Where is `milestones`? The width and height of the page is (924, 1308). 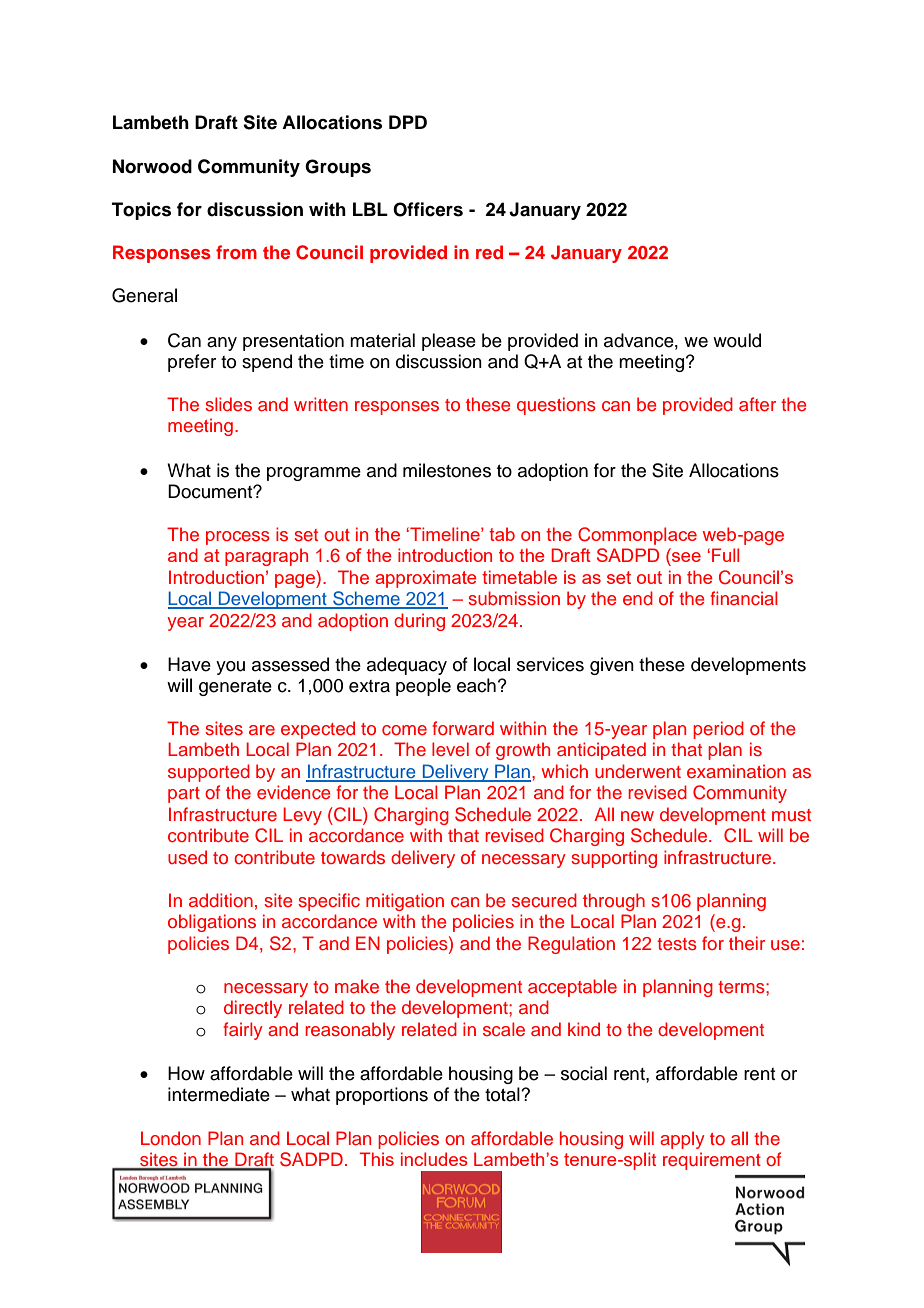 milestones is located at coordinates (447, 470).
